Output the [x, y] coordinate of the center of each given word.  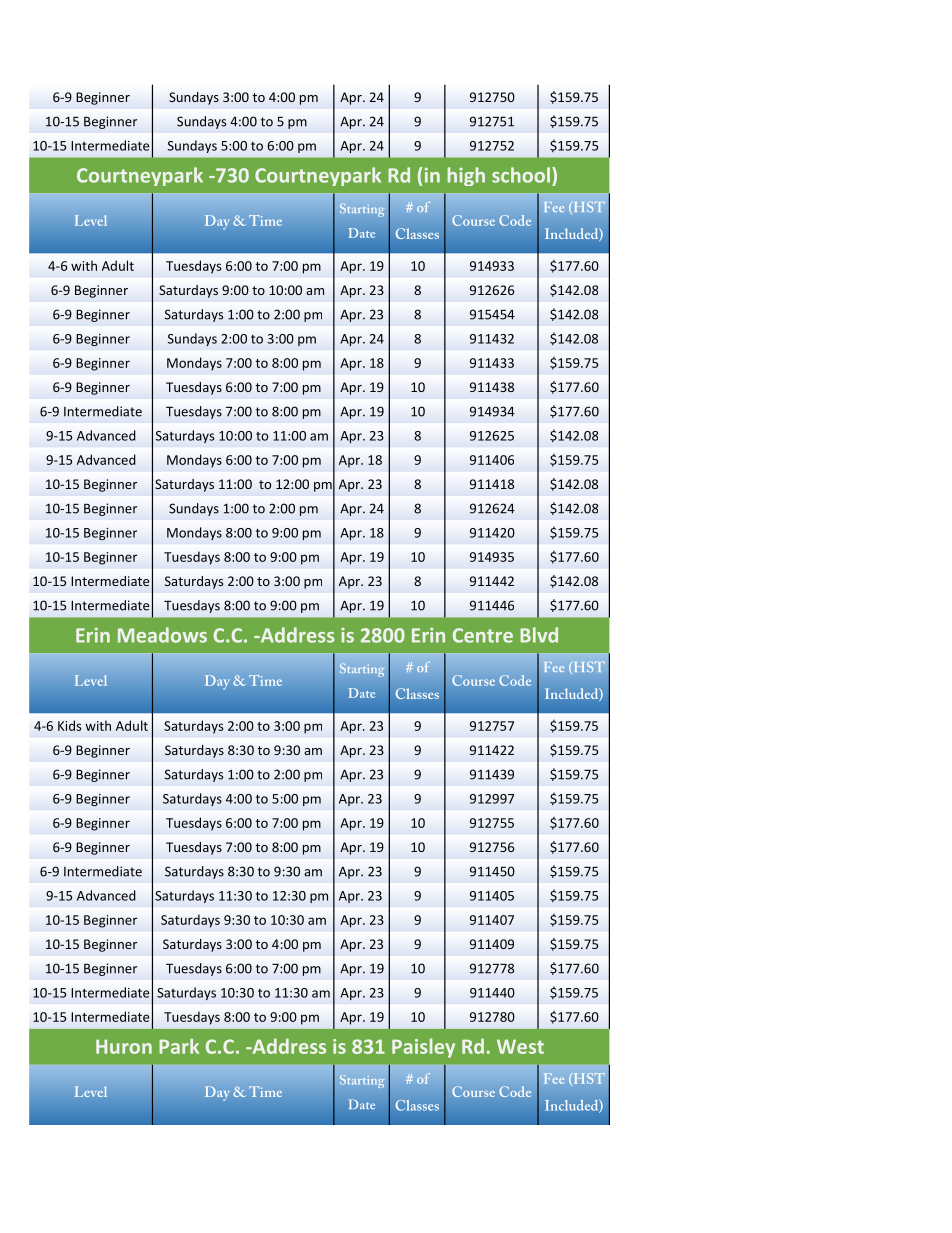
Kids [69, 725]
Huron [124, 1046]
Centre [483, 635]
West [520, 1046]
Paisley [423, 1048]
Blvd [539, 635]
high [466, 176]
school [521, 175]
